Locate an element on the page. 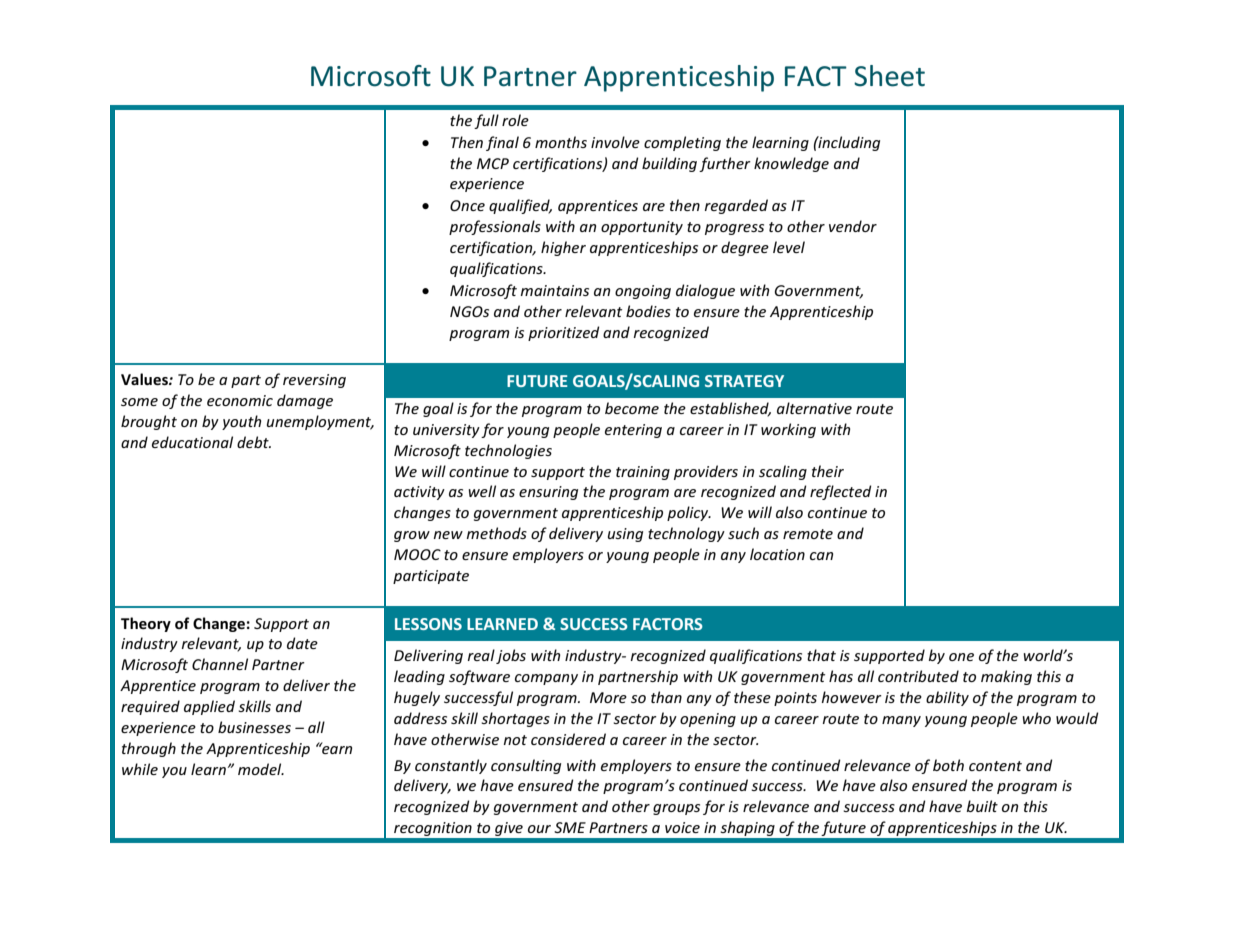 This image has width=1233, height=952. jobs is located at coordinates (511, 656).
